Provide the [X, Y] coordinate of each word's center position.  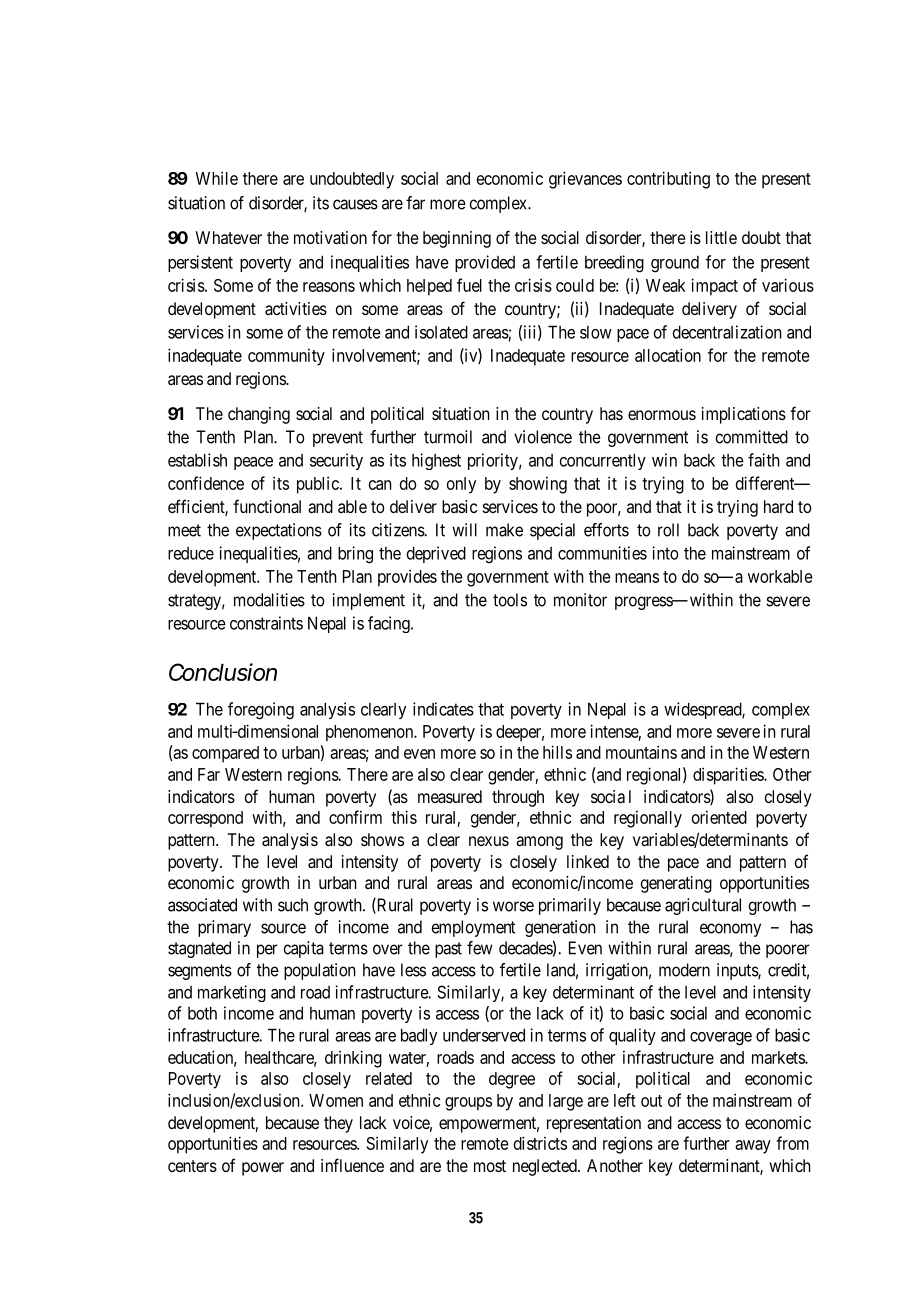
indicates [443, 709]
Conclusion [223, 672]
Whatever [228, 237]
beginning [457, 239]
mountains [641, 752]
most [490, 1166]
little [721, 237]
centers [192, 1166]
